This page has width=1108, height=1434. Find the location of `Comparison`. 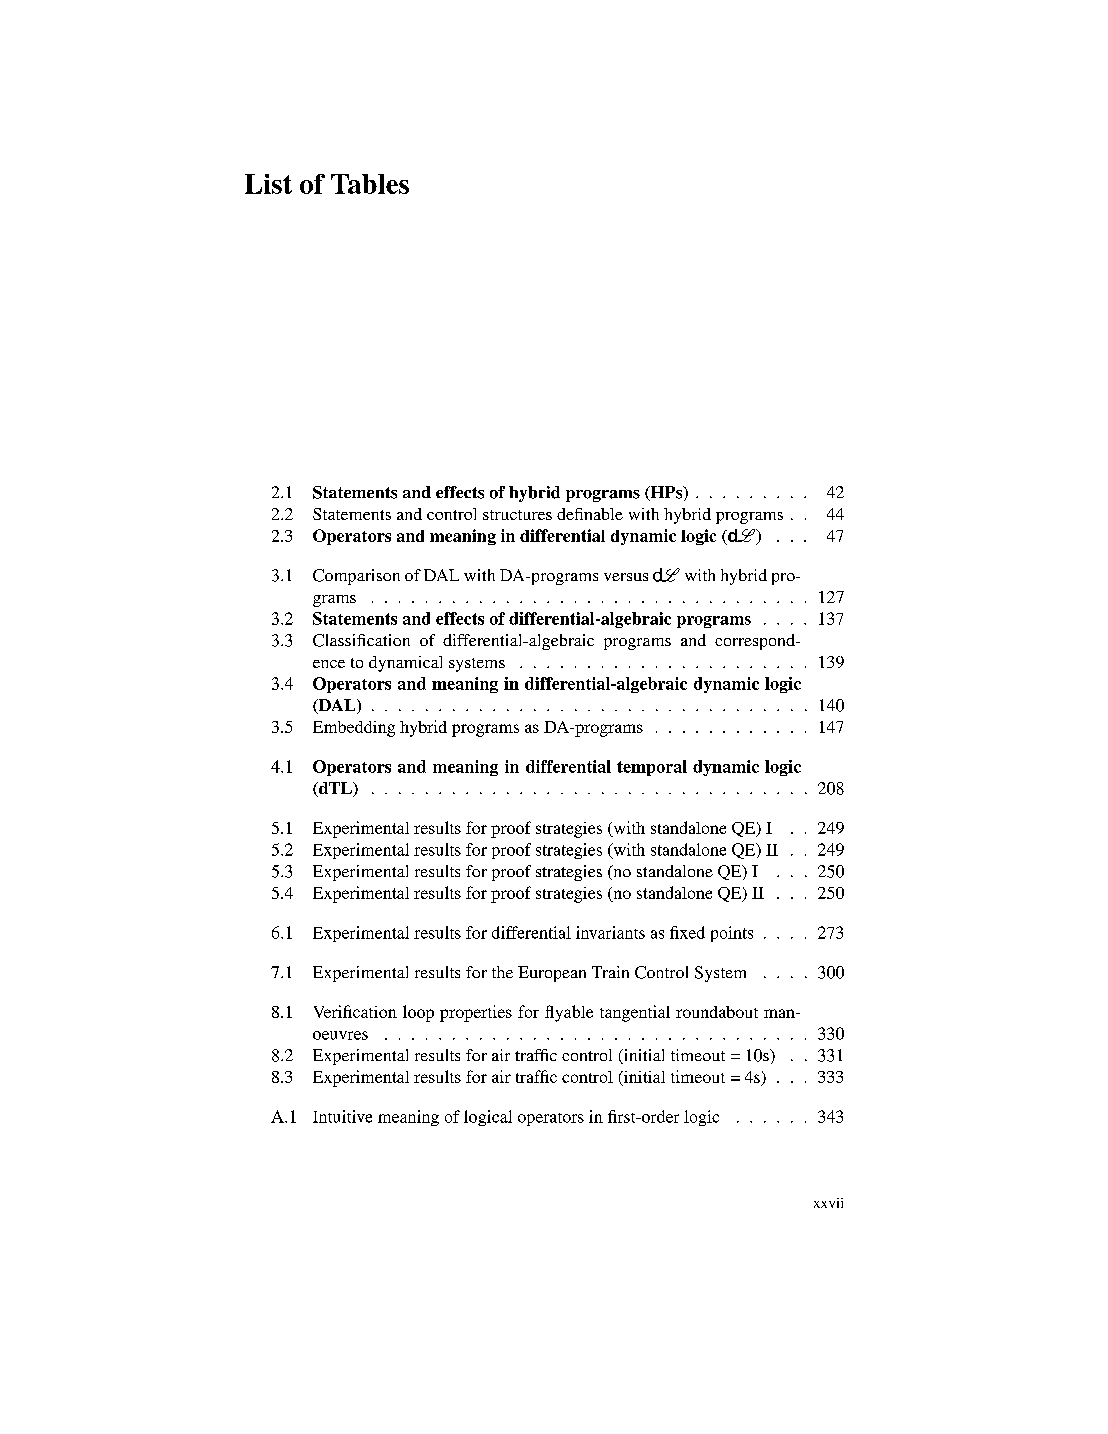

Comparison is located at coordinates (356, 577).
